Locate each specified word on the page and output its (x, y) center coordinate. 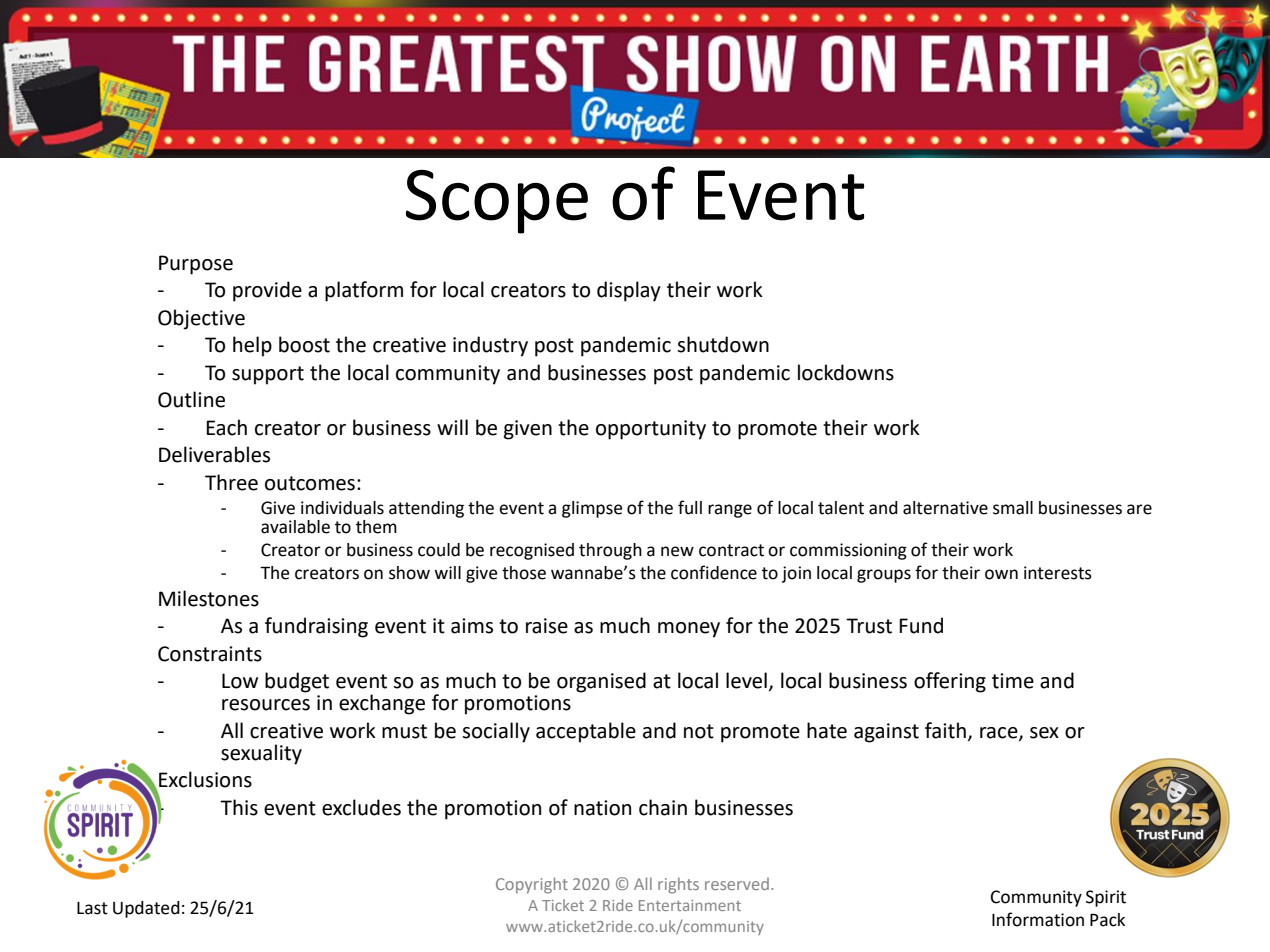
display (629, 291)
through (610, 551)
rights (678, 885)
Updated (146, 909)
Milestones (209, 598)
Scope (497, 202)
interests (1058, 573)
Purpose (196, 265)
